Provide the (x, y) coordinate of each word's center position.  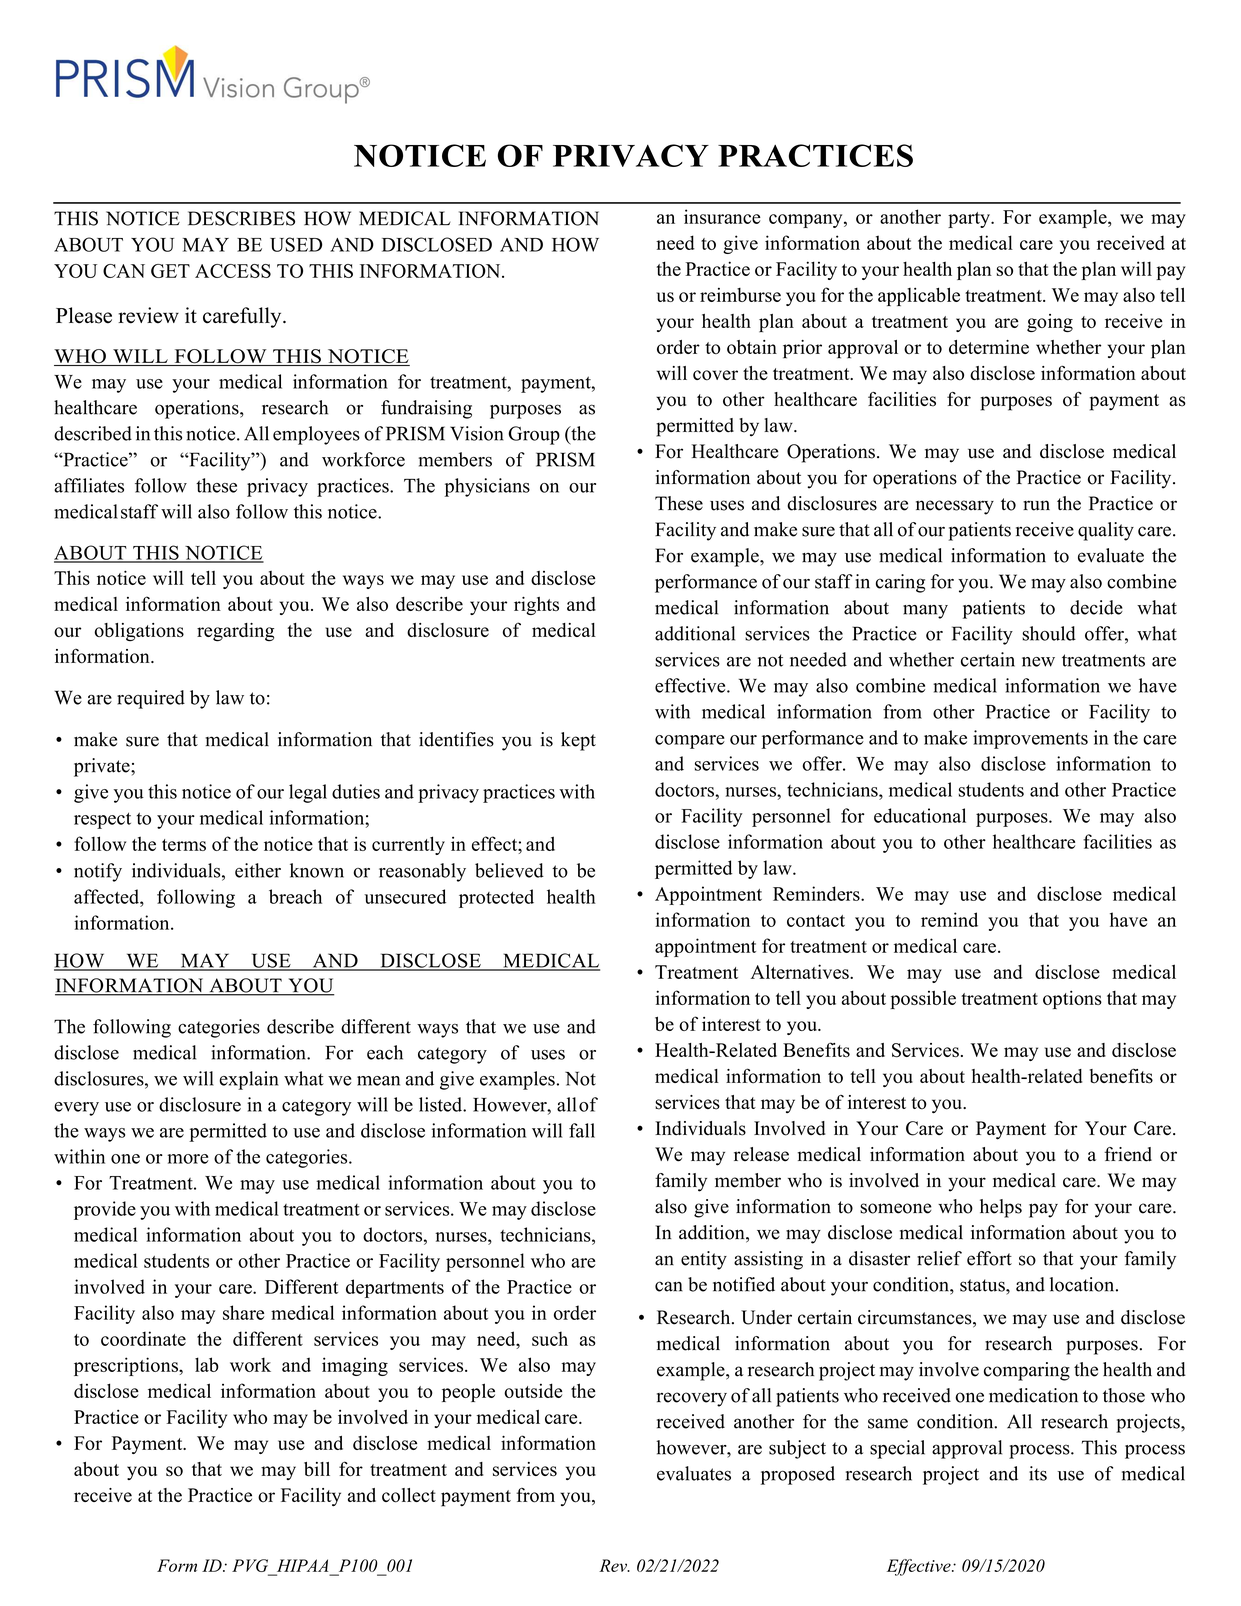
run (1036, 505)
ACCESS (233, 271)
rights (536, 606)
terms (184, 845)
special (897, 1449)
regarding (235, 632)
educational (920, 815)
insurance (722, 216)
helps (1001, 1208)
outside (533, 1390)
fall (582, 1130)
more (188, 1159)
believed (509, 870)
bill (317, 1469)
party (970, 220)
